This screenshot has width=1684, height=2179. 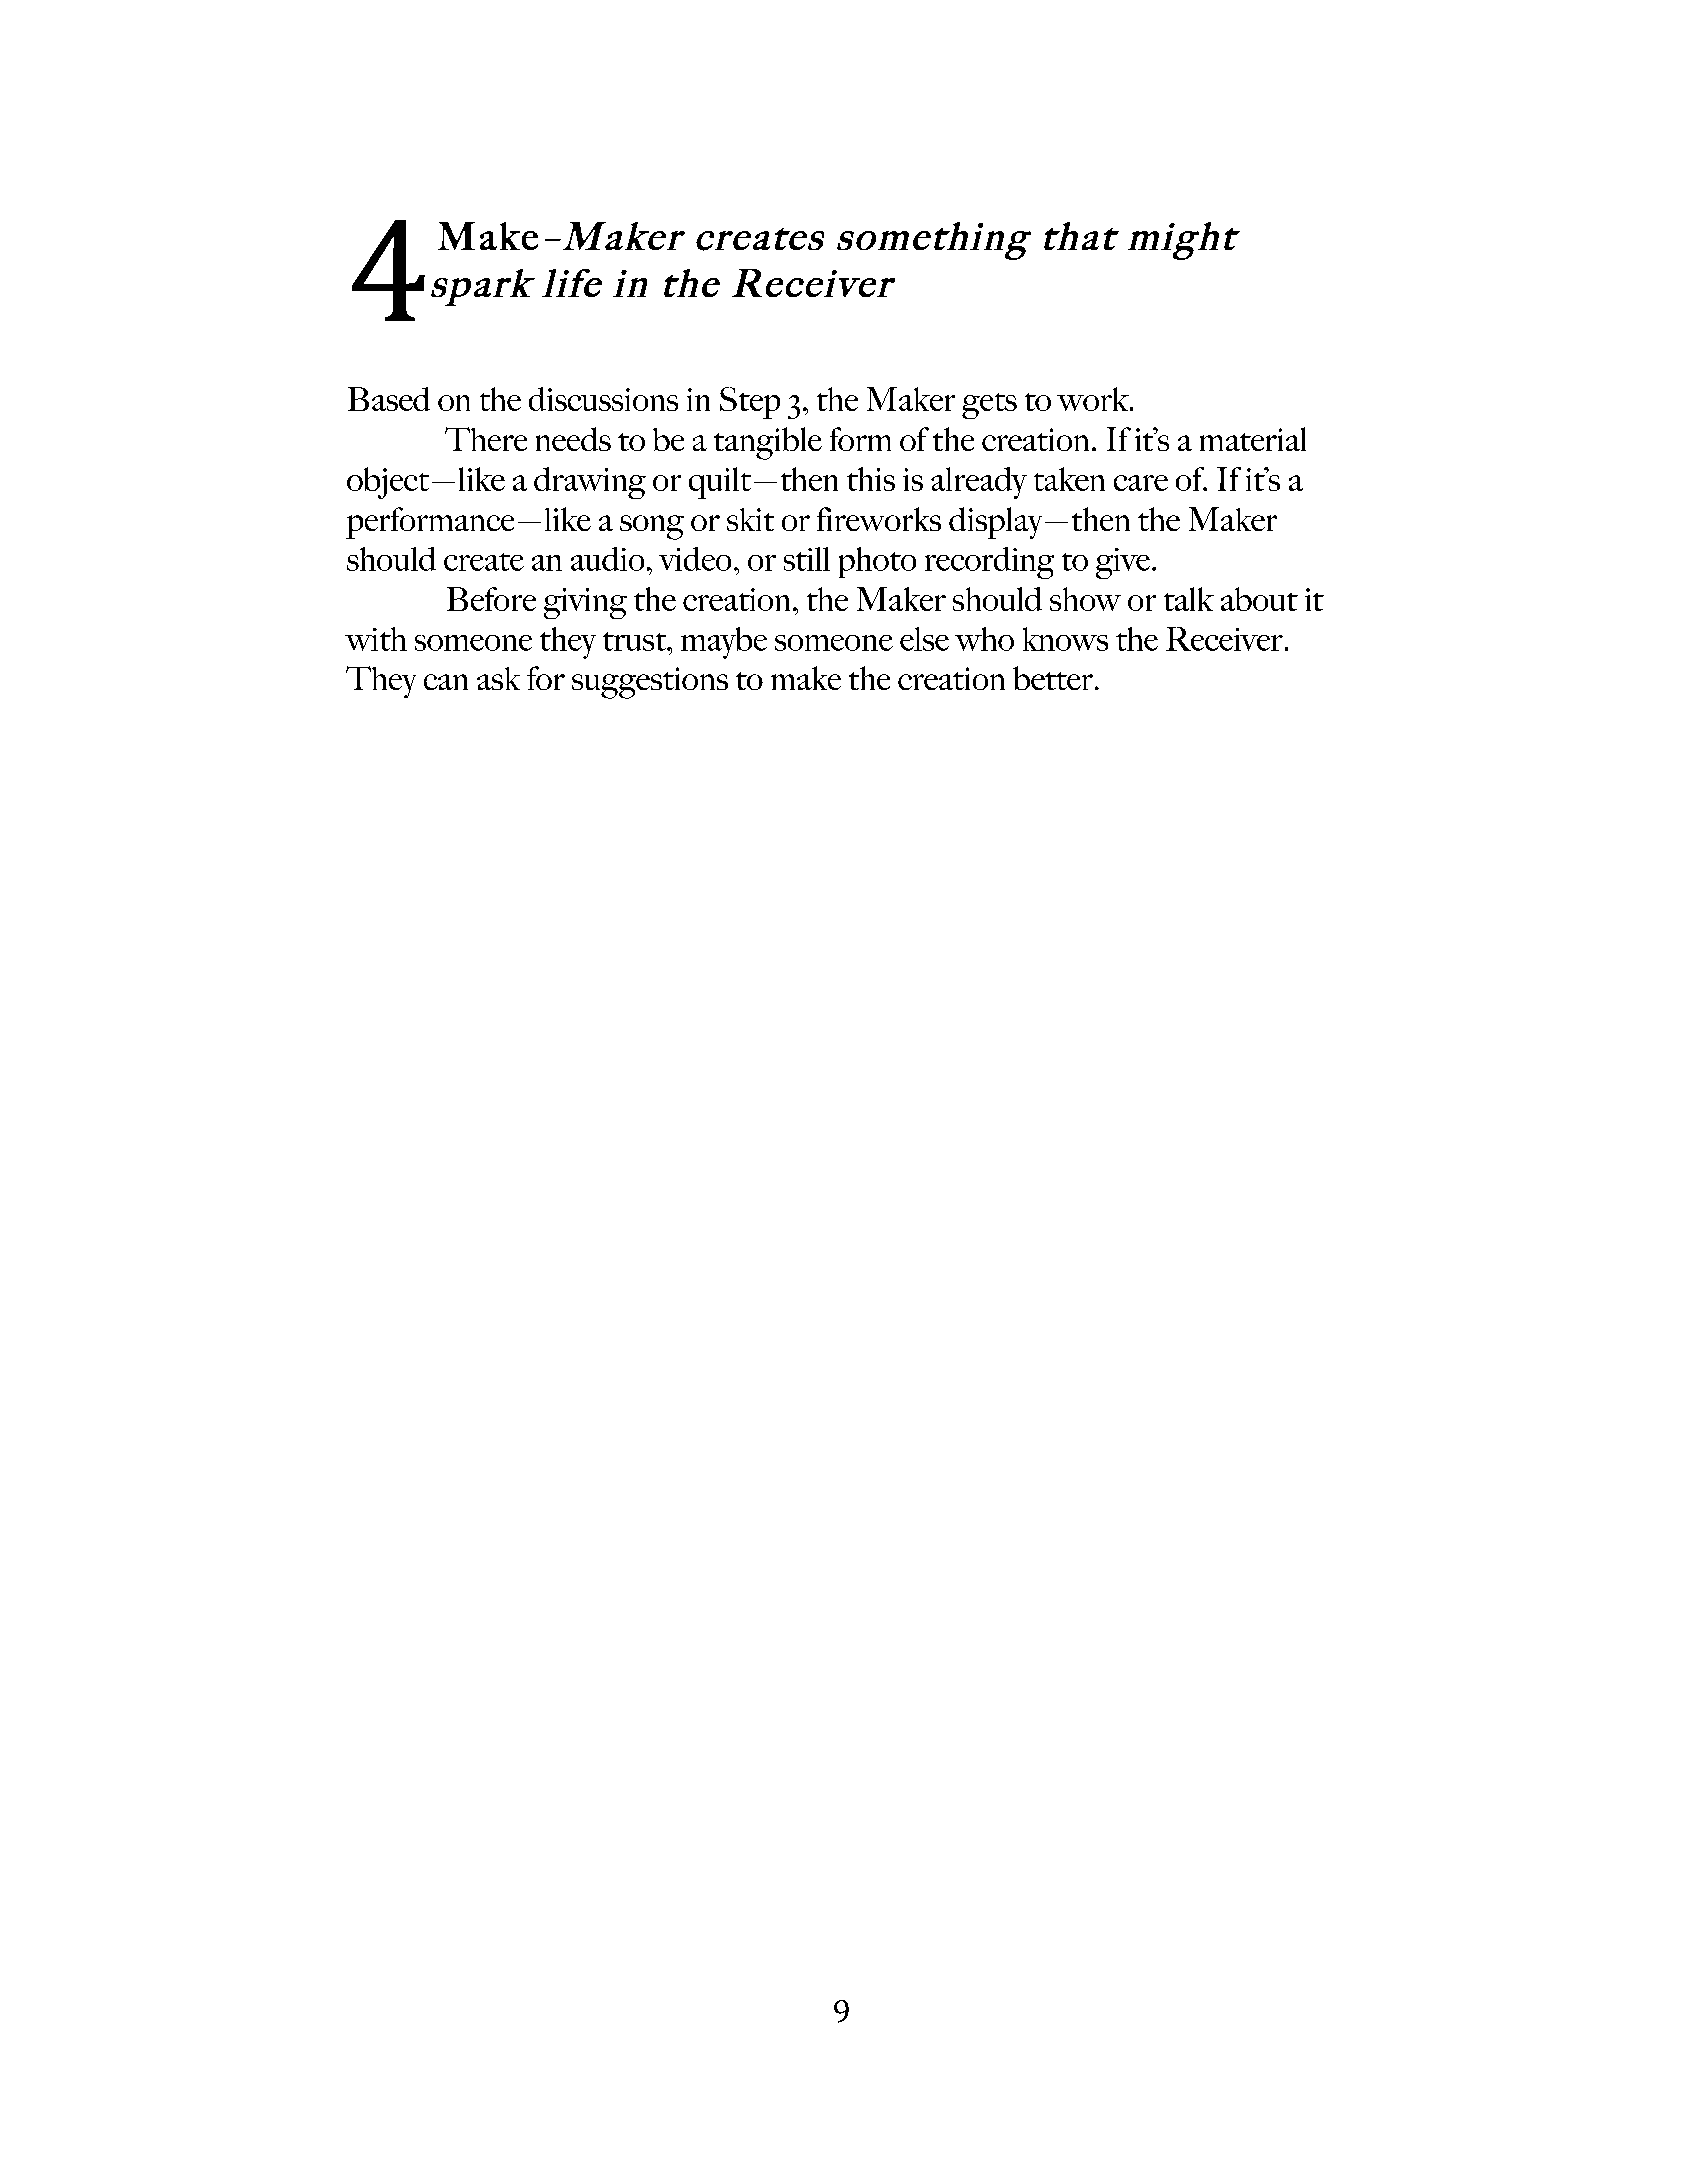 What do you see at coordinates (498, 678) in the screenshot?
I see `ask` at bounding box center [498, 678].
